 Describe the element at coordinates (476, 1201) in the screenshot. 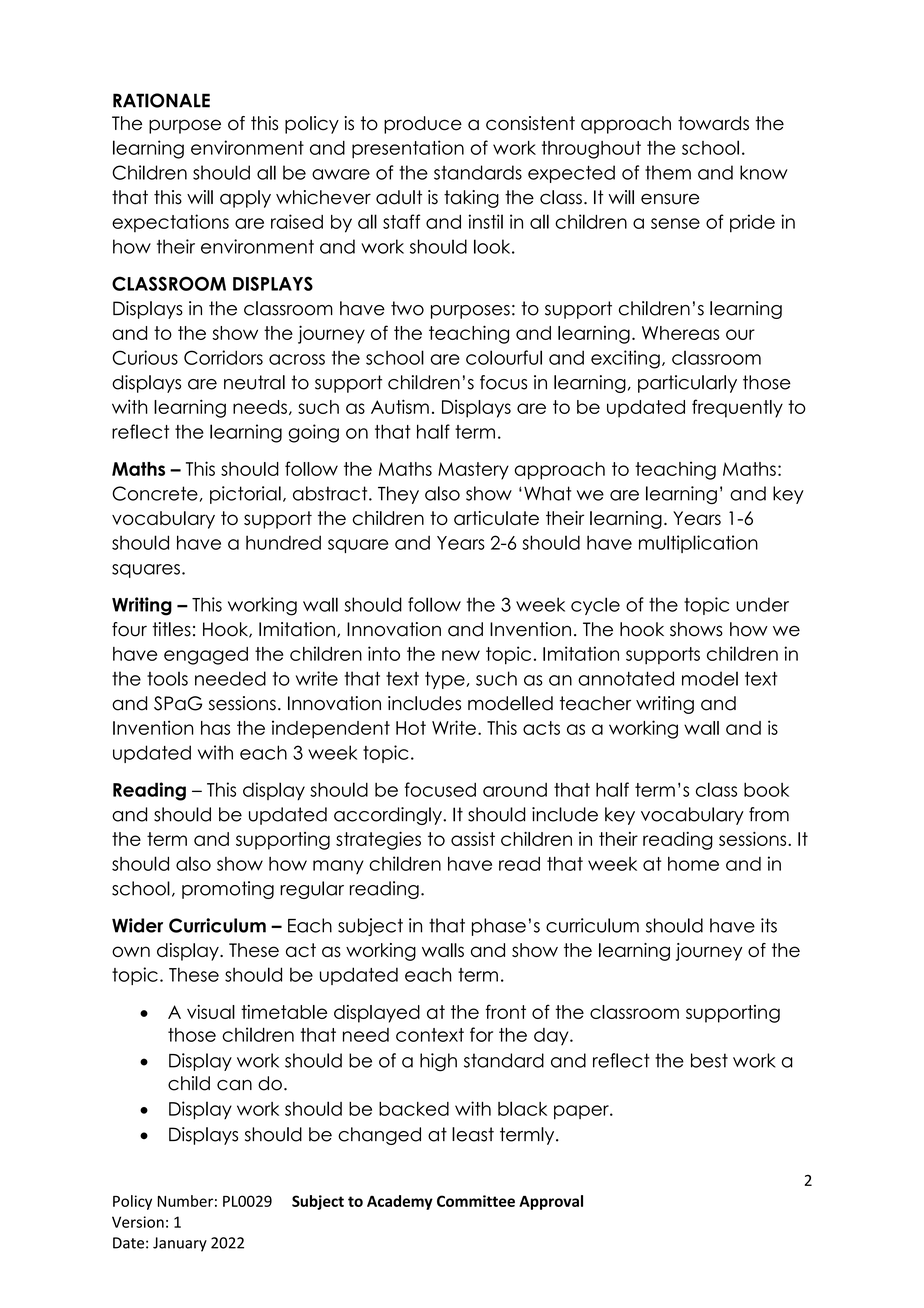

I see `Committee` at that location.
